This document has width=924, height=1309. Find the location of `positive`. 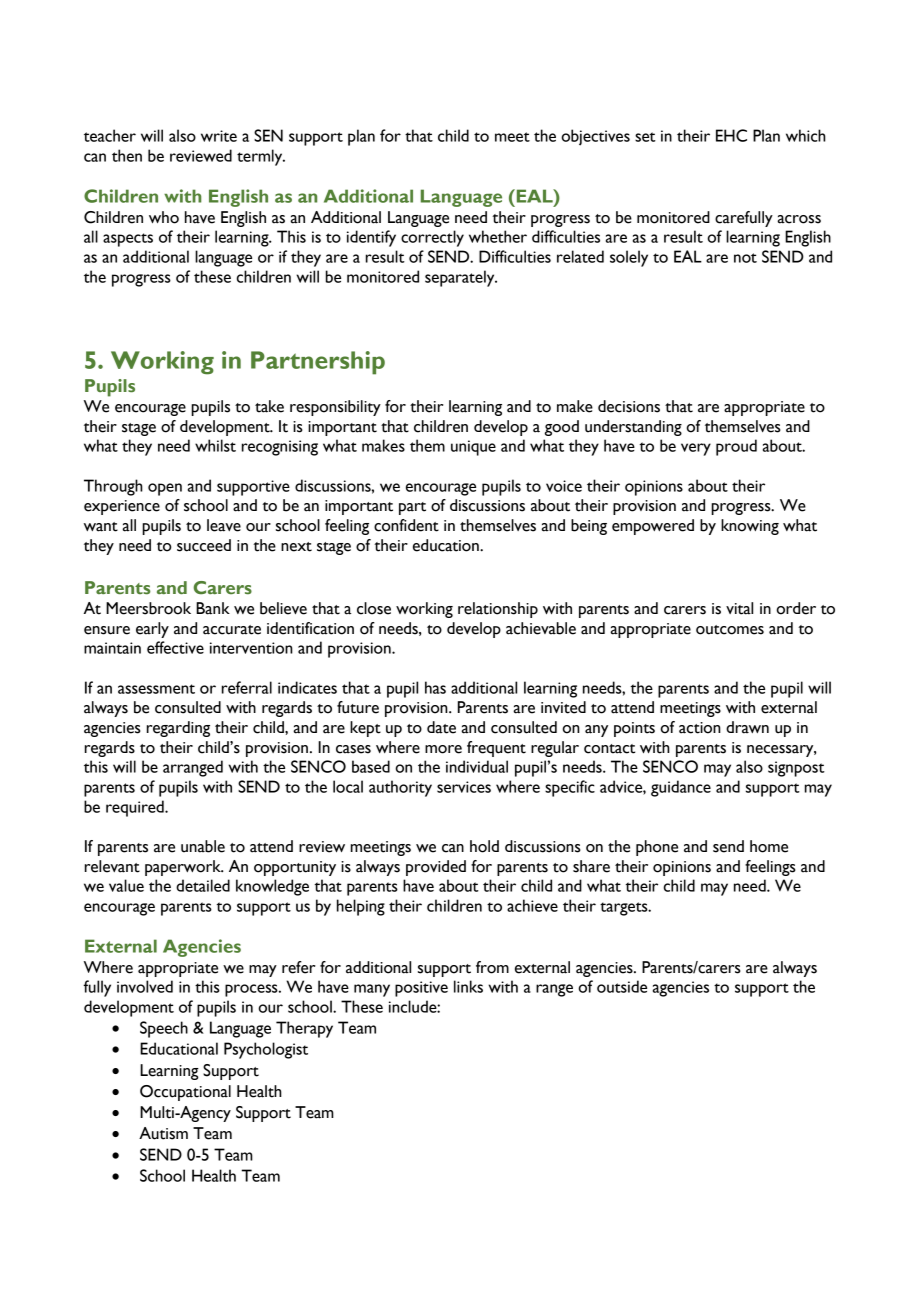

positive is located at coordinates (421, 989).
